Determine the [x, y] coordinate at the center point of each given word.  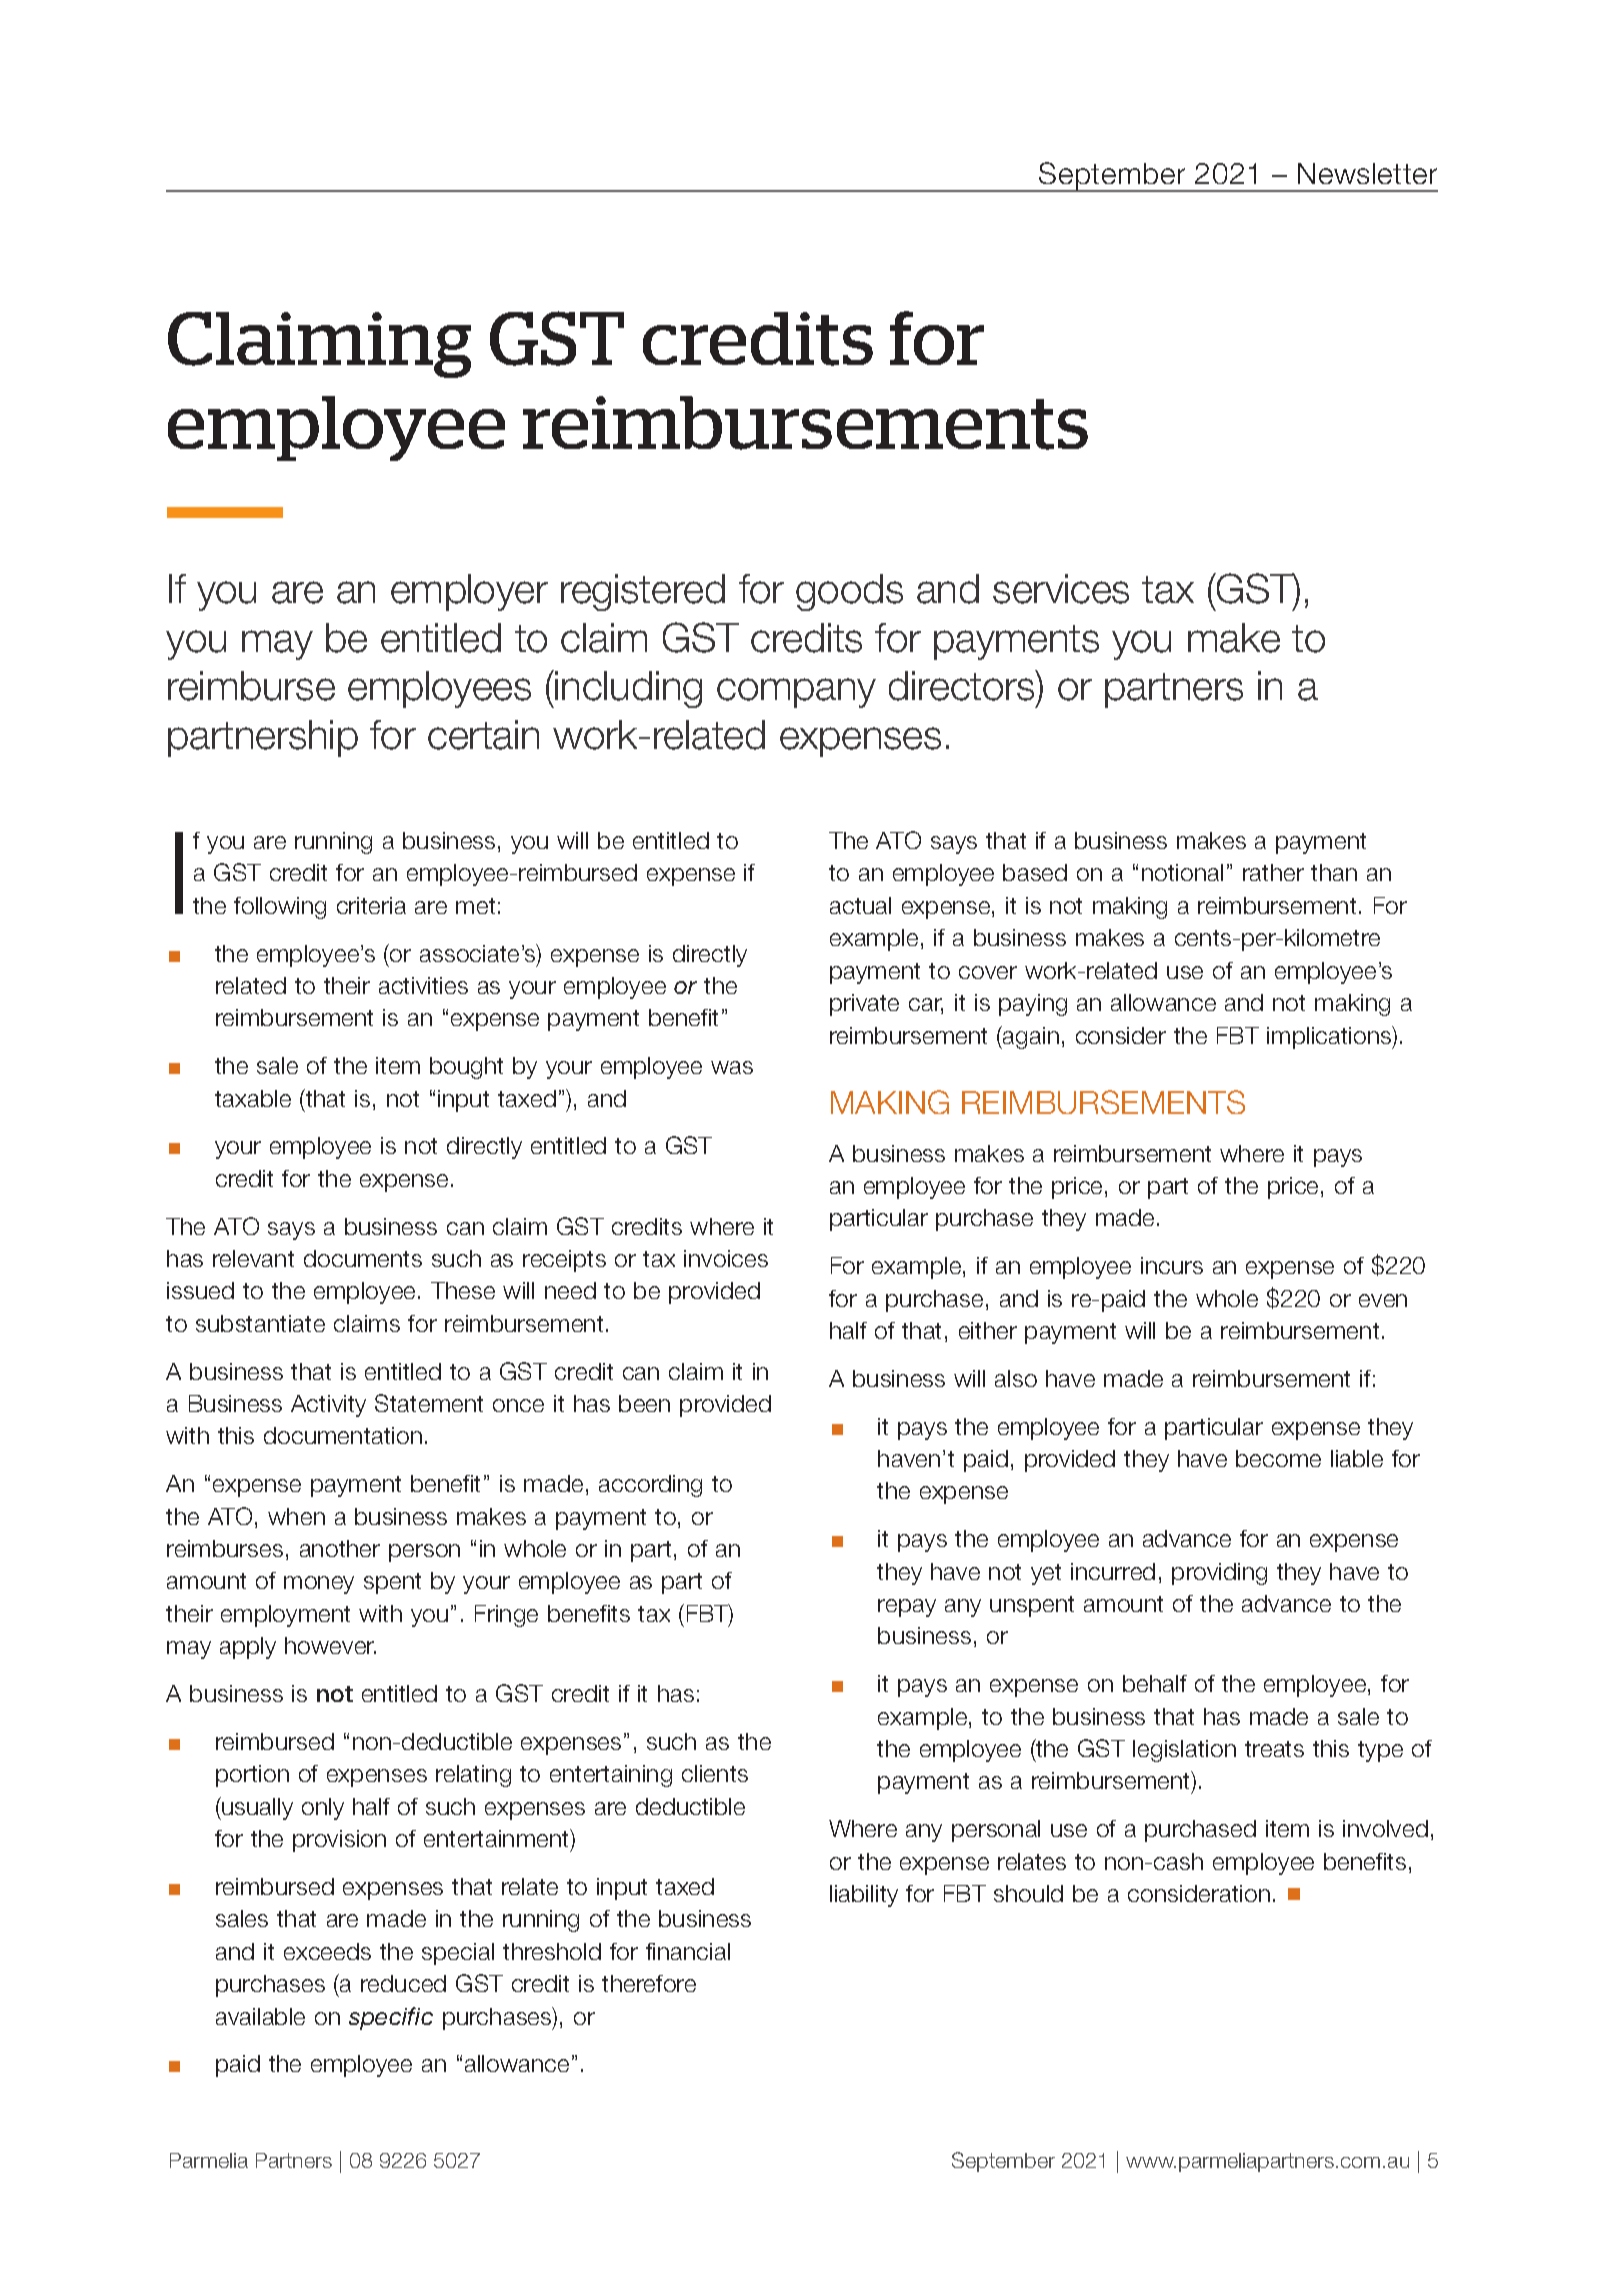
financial [688, 1951]
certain [483, 735]
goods [849, 592]
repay [907, 1608]
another [340, 1548]
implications [1330, 1037]
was [732, 1067]
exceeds [327, 1951]
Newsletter [1367, 173]
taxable [253, 1098]
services [1061, 589]
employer [469, 592]
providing [1219, 1574]
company [796, 693]
